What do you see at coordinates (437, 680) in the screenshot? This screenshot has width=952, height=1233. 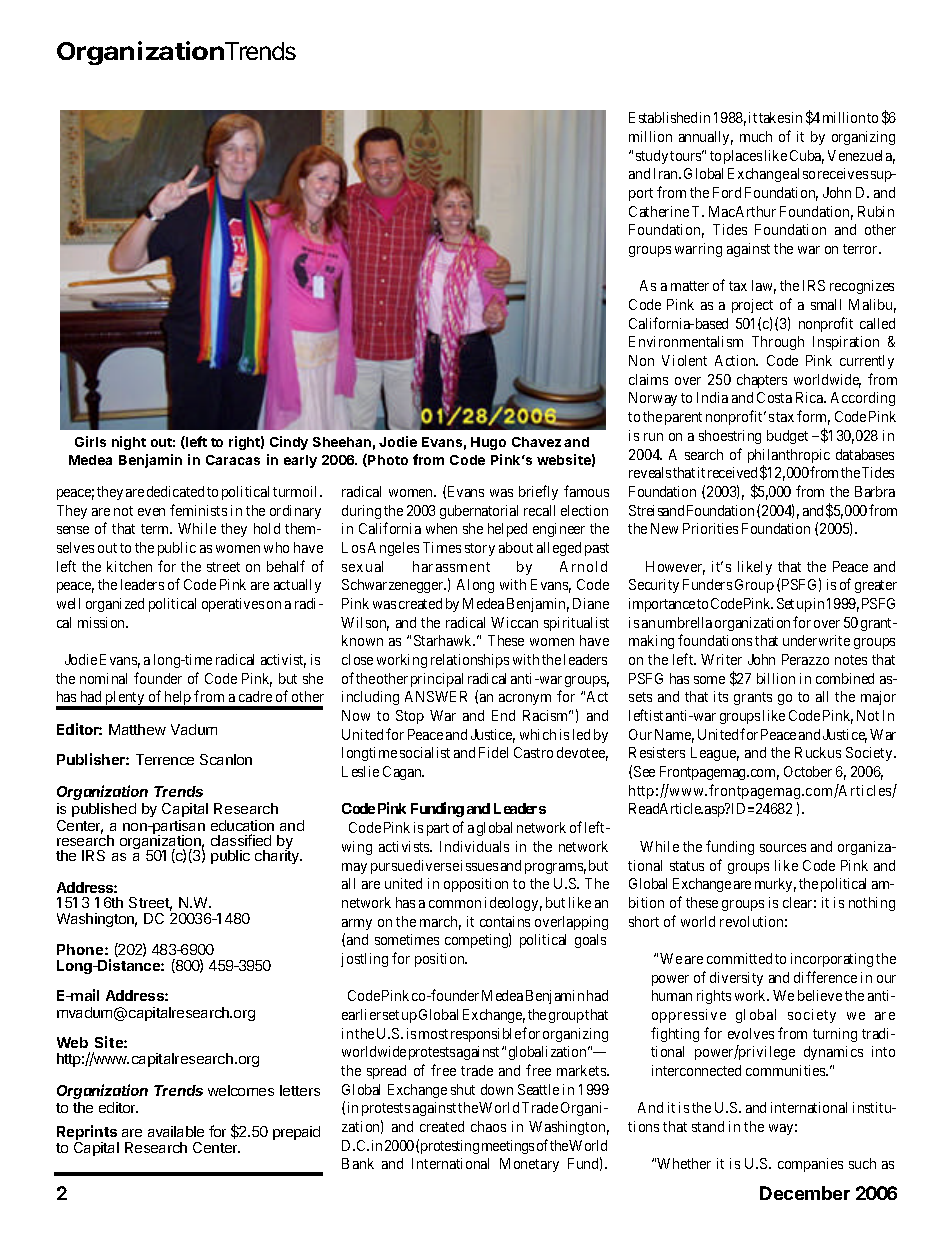 I see `principal` at bounding box center [437, 680].
